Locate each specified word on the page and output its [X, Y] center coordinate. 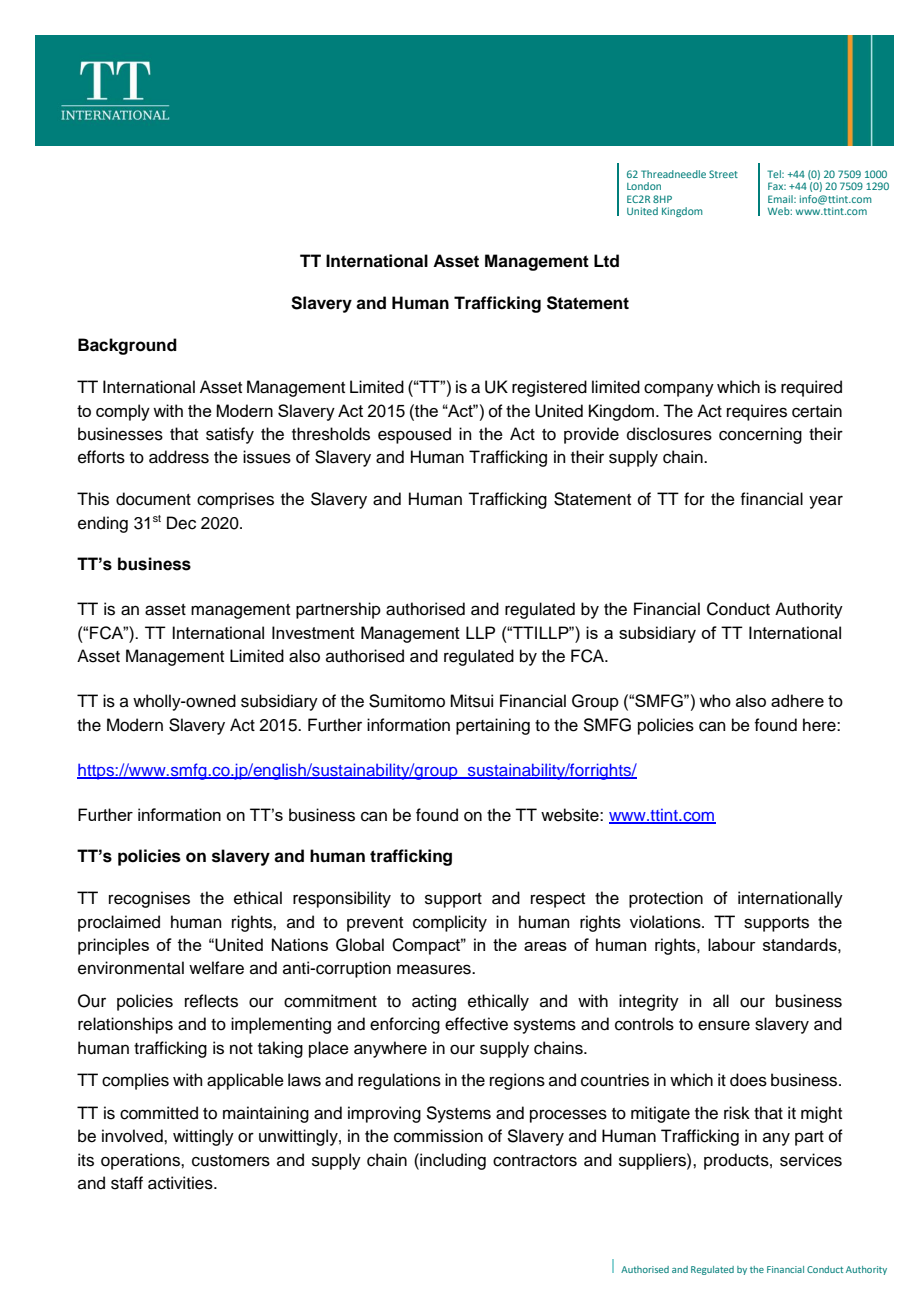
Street [723, 174]
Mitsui [471, 701]
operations [141, 1161]
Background [127, 346]
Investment [313, 632]
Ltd [606, 261]
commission [438, 1136]
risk [737, 1113]
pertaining [493, 726]
